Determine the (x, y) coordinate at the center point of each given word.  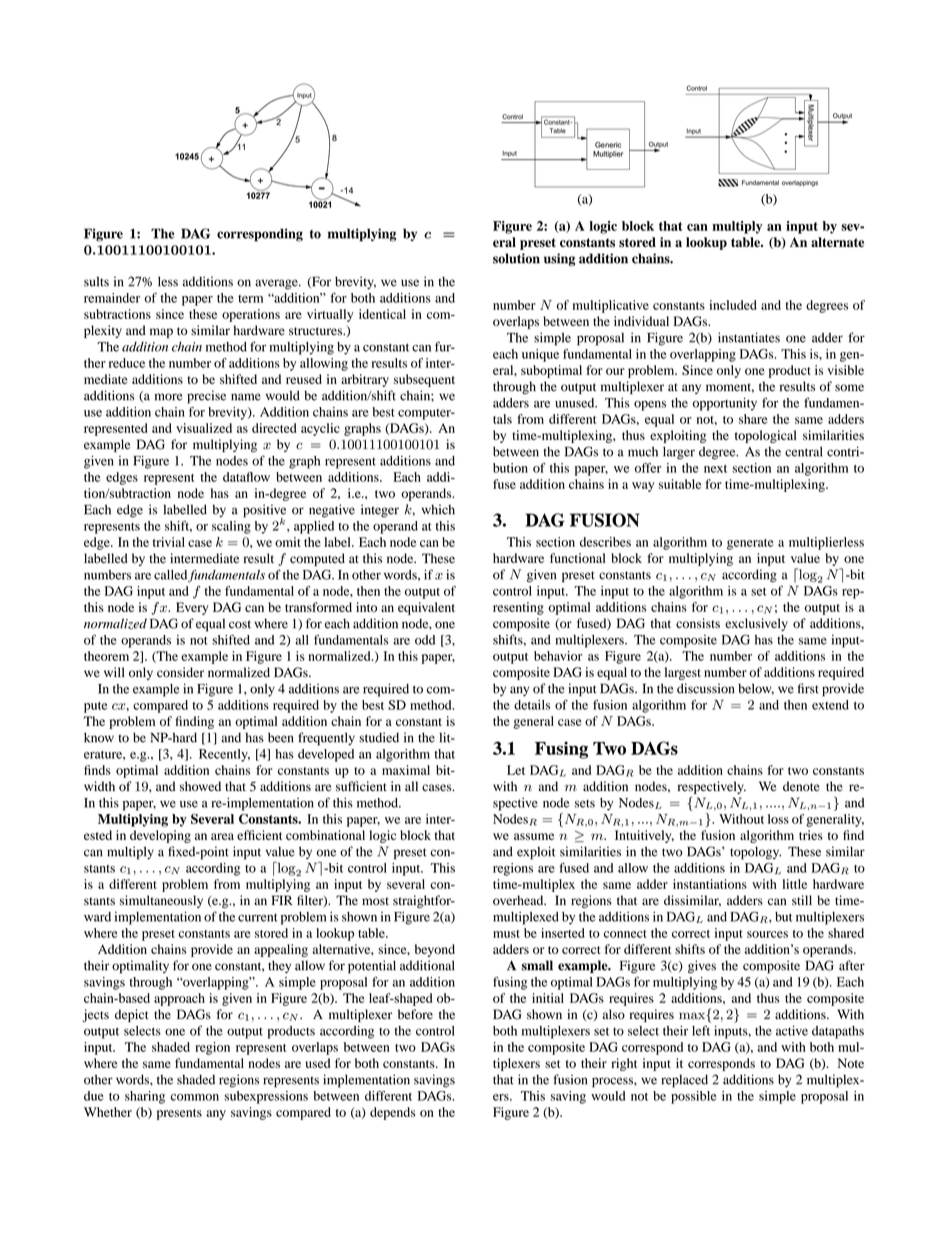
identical (382, 314)
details (532, 705)
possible (694, 1097)
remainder (112, 298)
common (194, 1097)
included (733, 305)
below (756, 689)
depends (392, 1113)
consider (180, 672)
